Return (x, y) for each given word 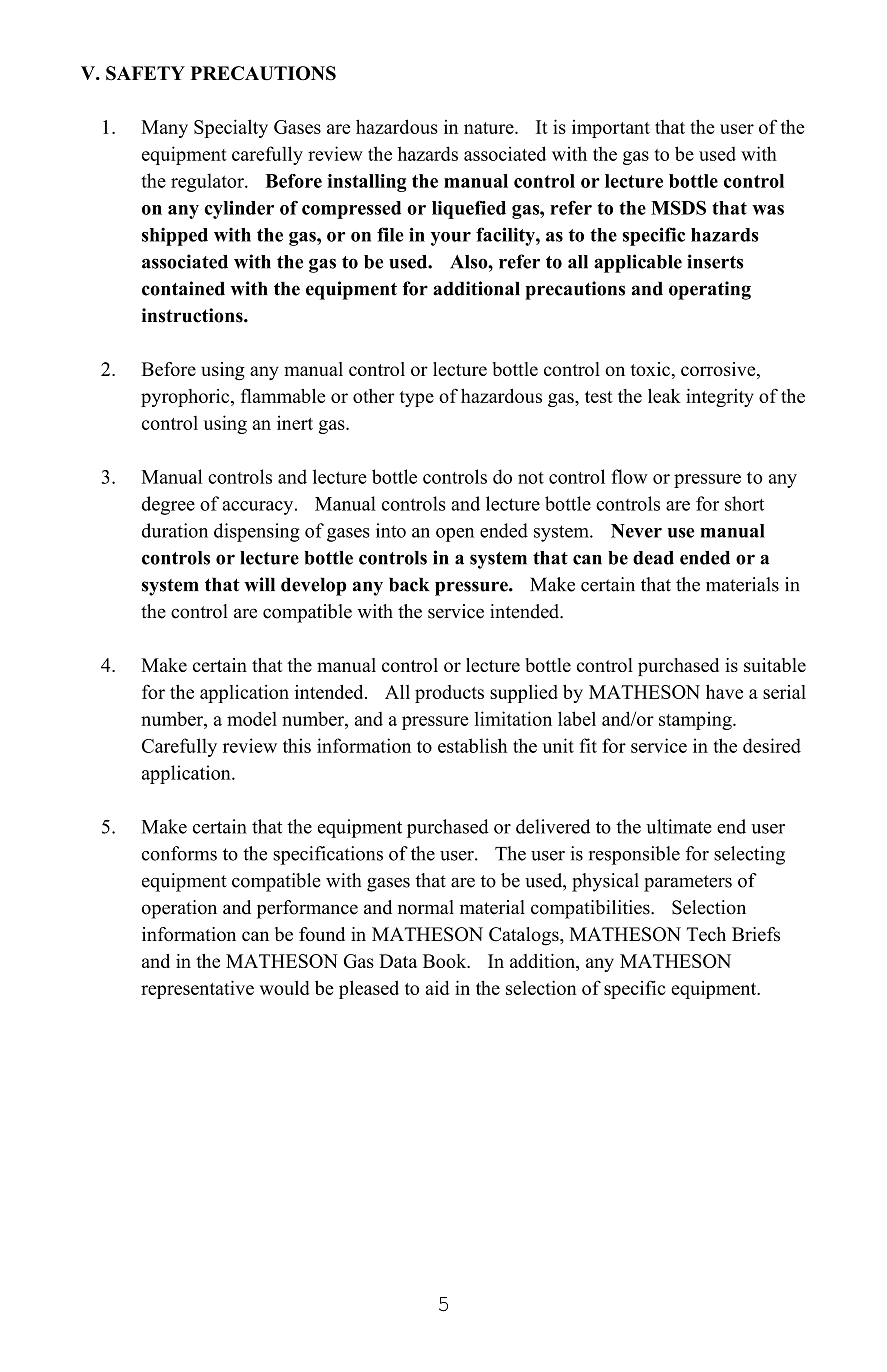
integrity (720, 397)
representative (197, 989)
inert (295, 422)
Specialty (231, 128)
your (451, 239)
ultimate (679, 826)
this (297, 745)
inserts (715, 261)
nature (490, 128)
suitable (775, 665)
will (259, 584)
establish (472, 745)
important (611, 129)
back (409, 584)
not (531, 478)
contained (183, 288)
